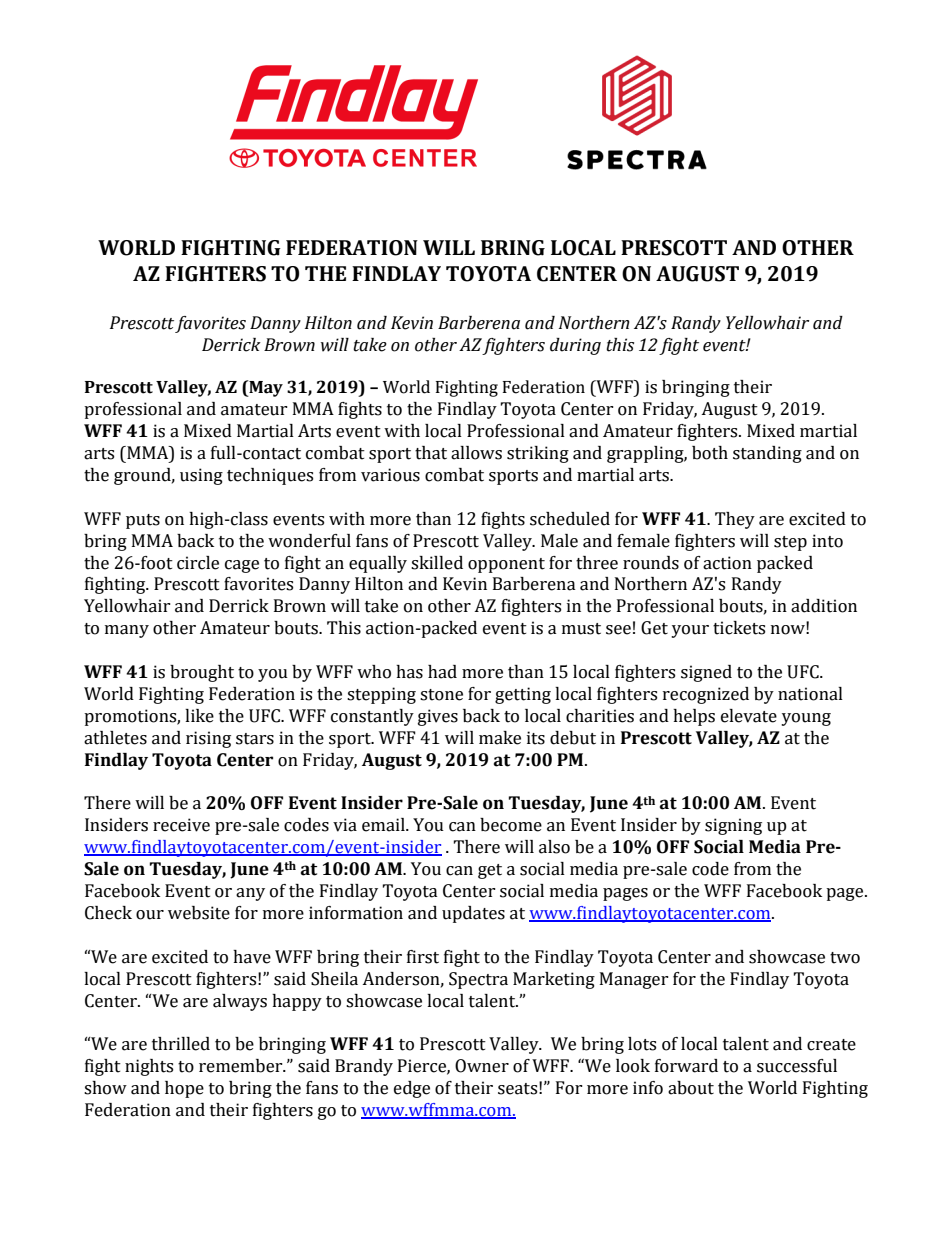  Describe the element at coordinates (198, 563) in the page. I see `circle` at that location.
